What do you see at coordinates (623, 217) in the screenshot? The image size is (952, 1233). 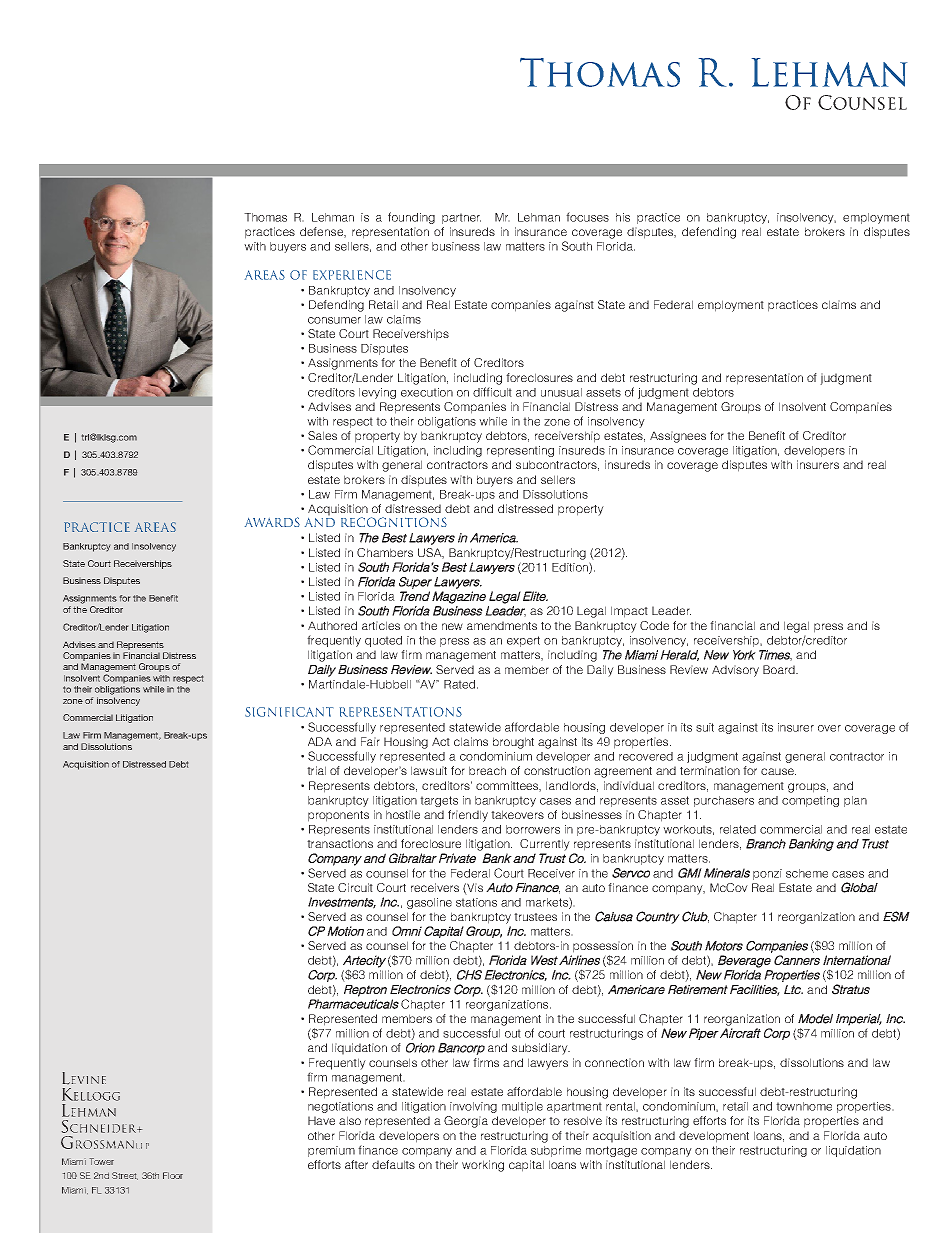 I see `his` at bounding box center [623, 217].
